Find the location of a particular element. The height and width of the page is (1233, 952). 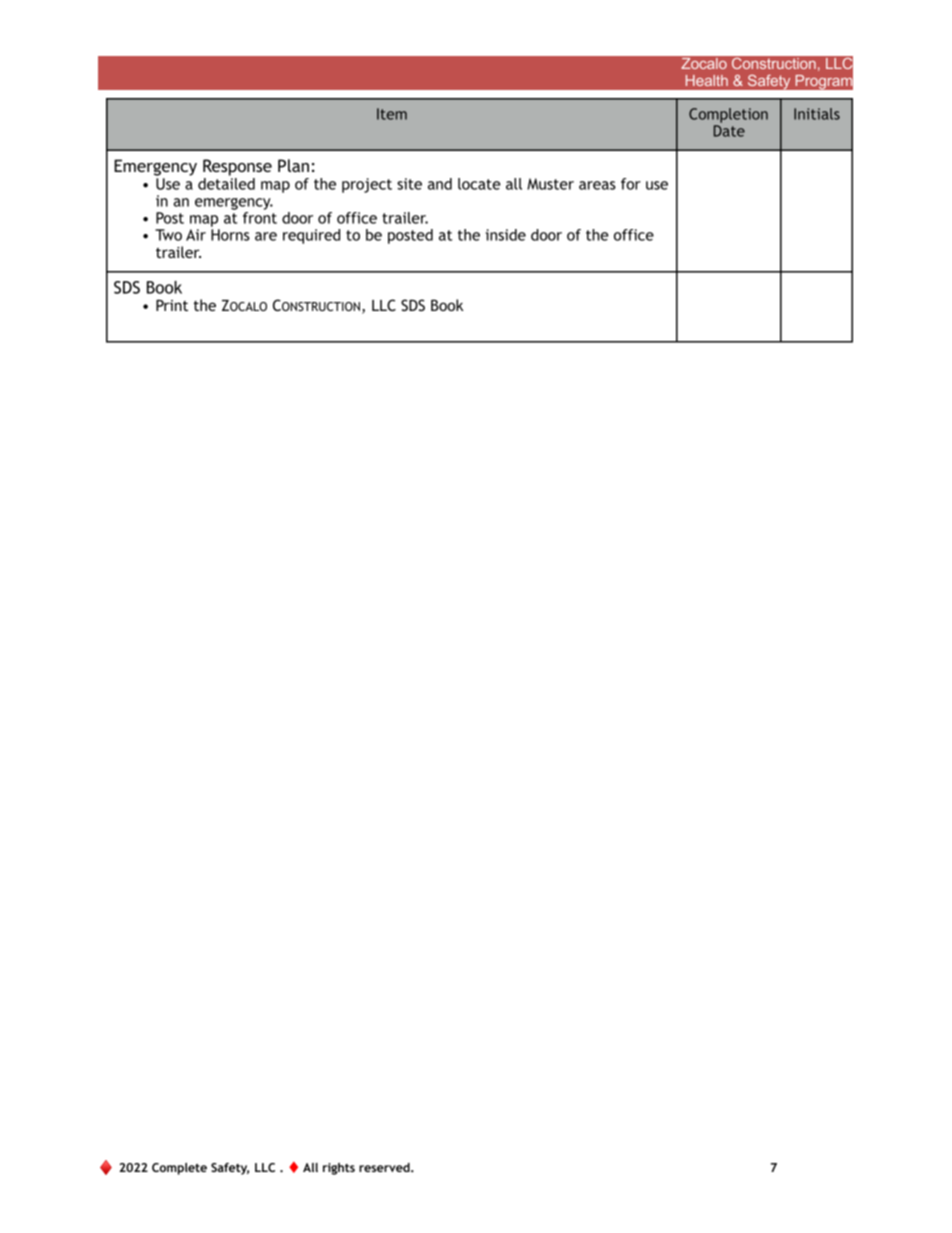

reserved is located at coordinates (385, 1167).
